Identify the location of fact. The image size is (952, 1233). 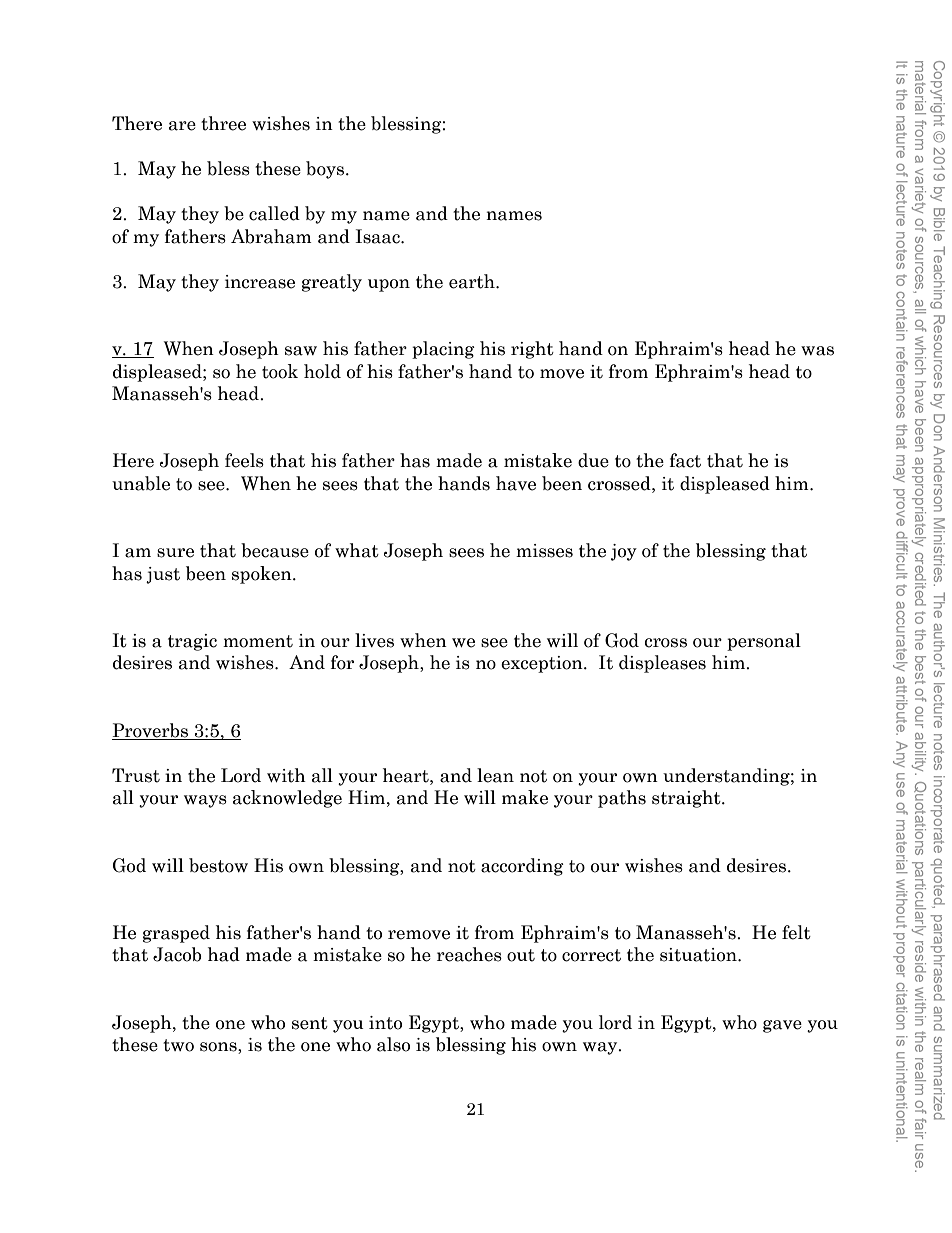
(685, 460).
